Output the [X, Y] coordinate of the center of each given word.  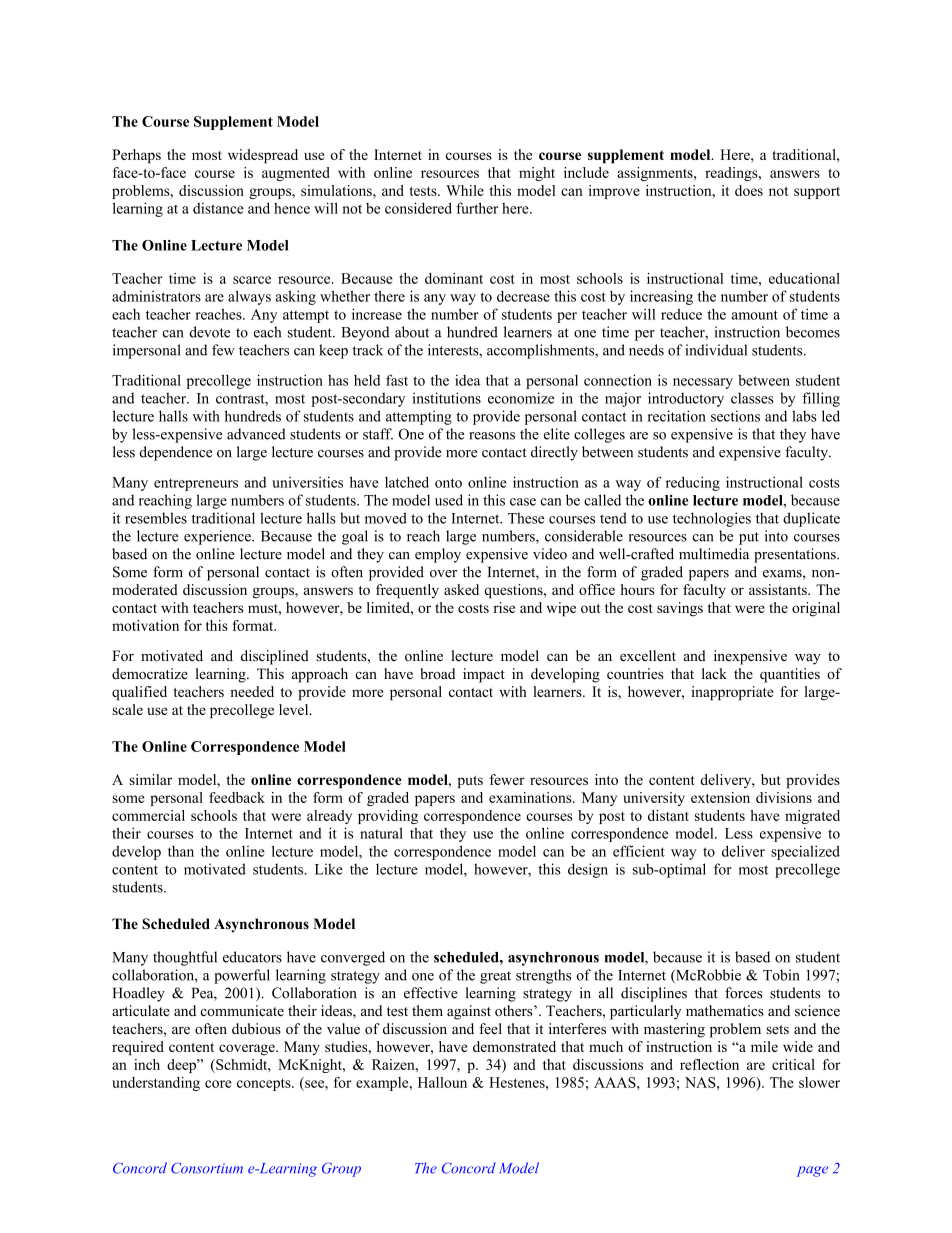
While [465, 190]
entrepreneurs [196, 484]
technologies [712, 519]
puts [470, 782]
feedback [237, 797]
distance [218, 208]
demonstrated [514, 1046]
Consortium [207, 1168]
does [749, 190]
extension [720, 797]
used [449, 500]
